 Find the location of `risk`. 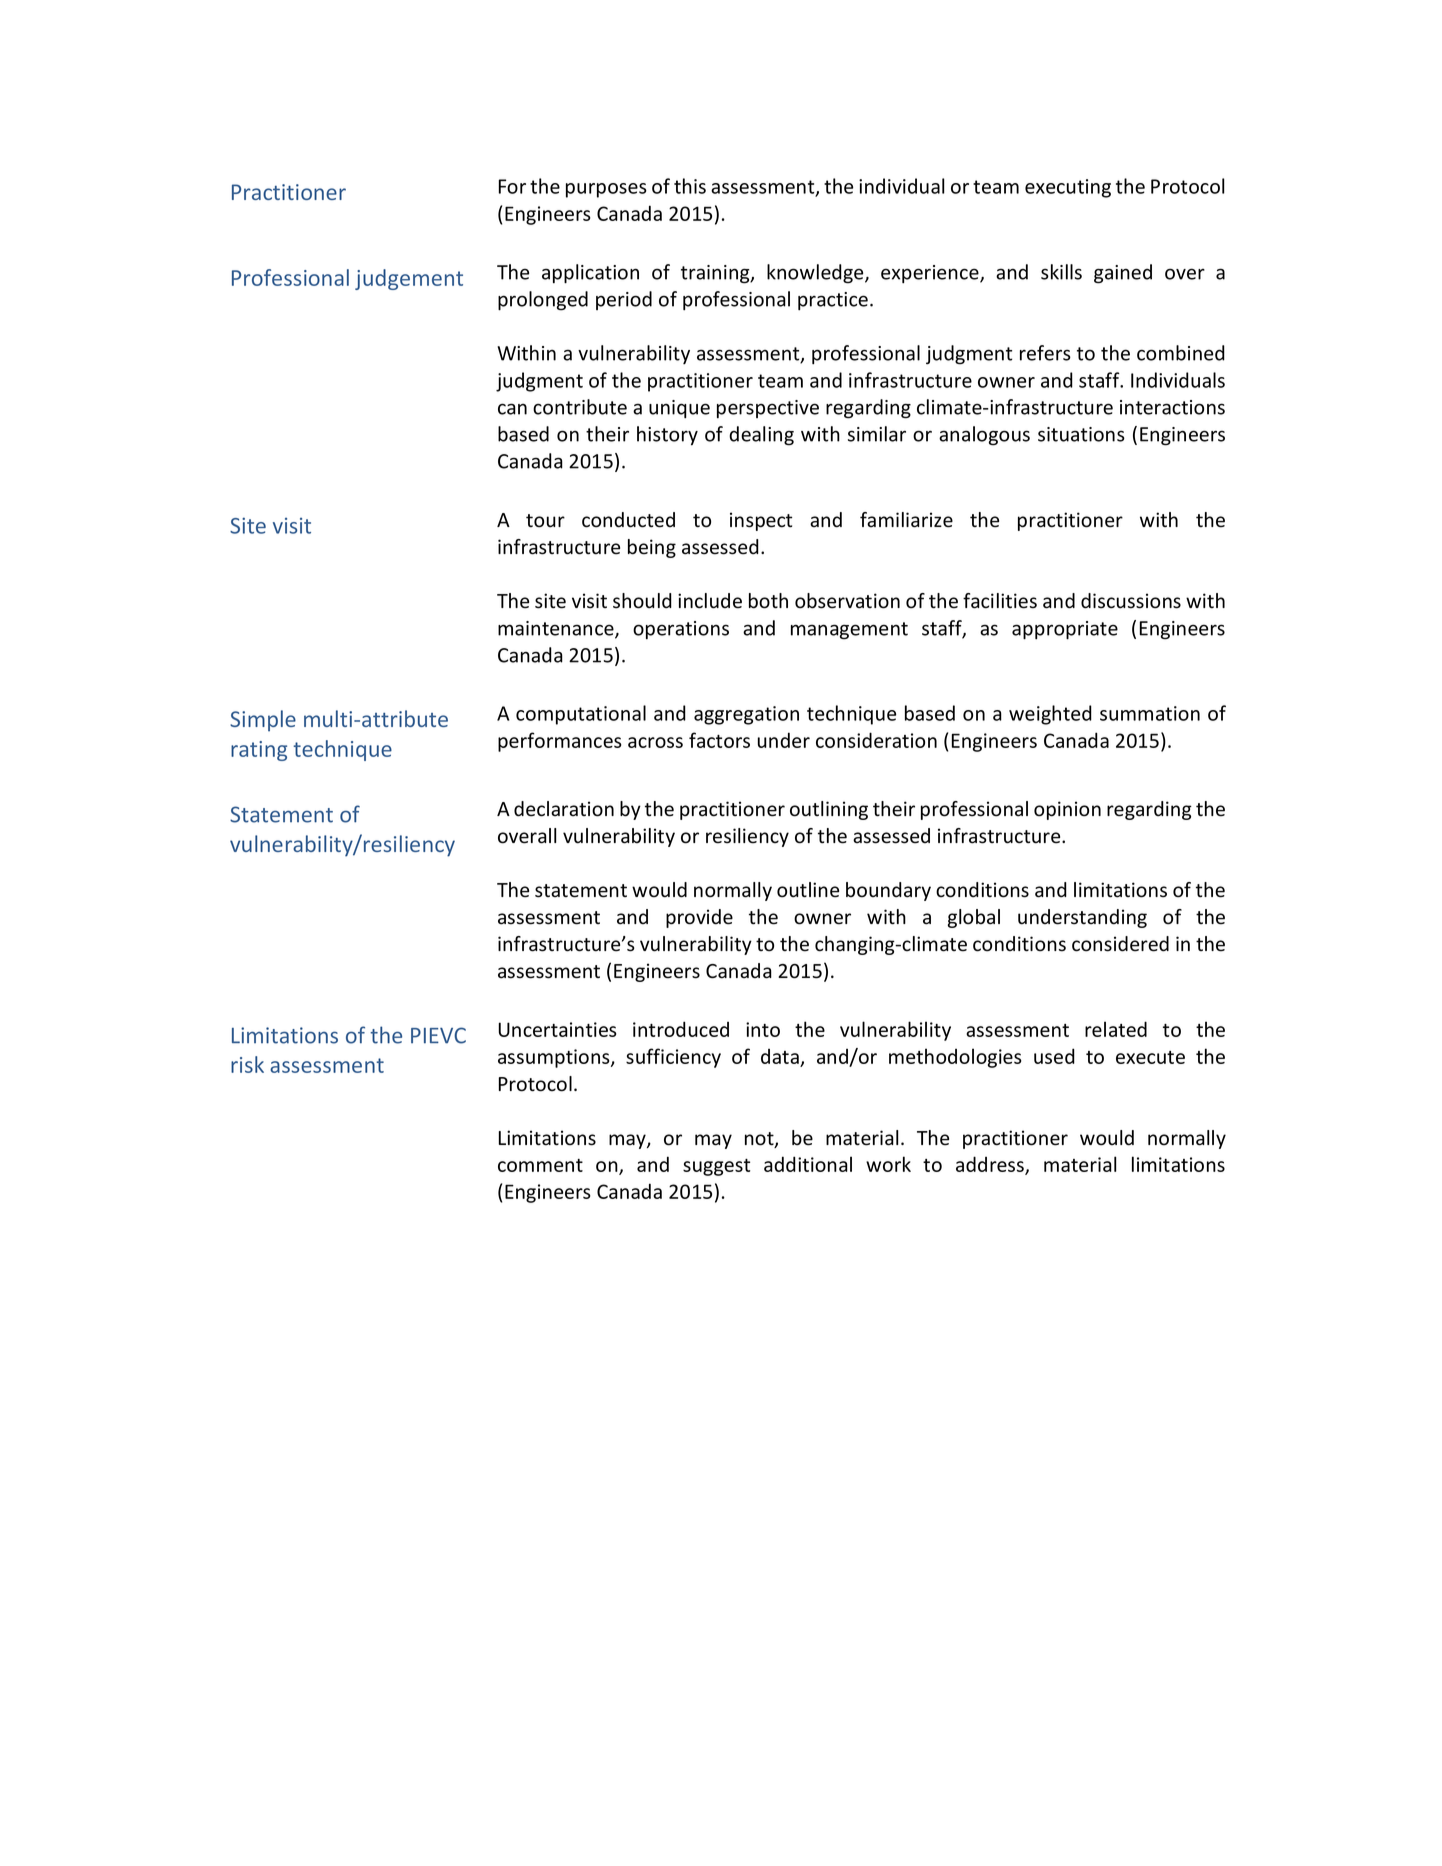

risk is located at coordinates (247, 1064).
